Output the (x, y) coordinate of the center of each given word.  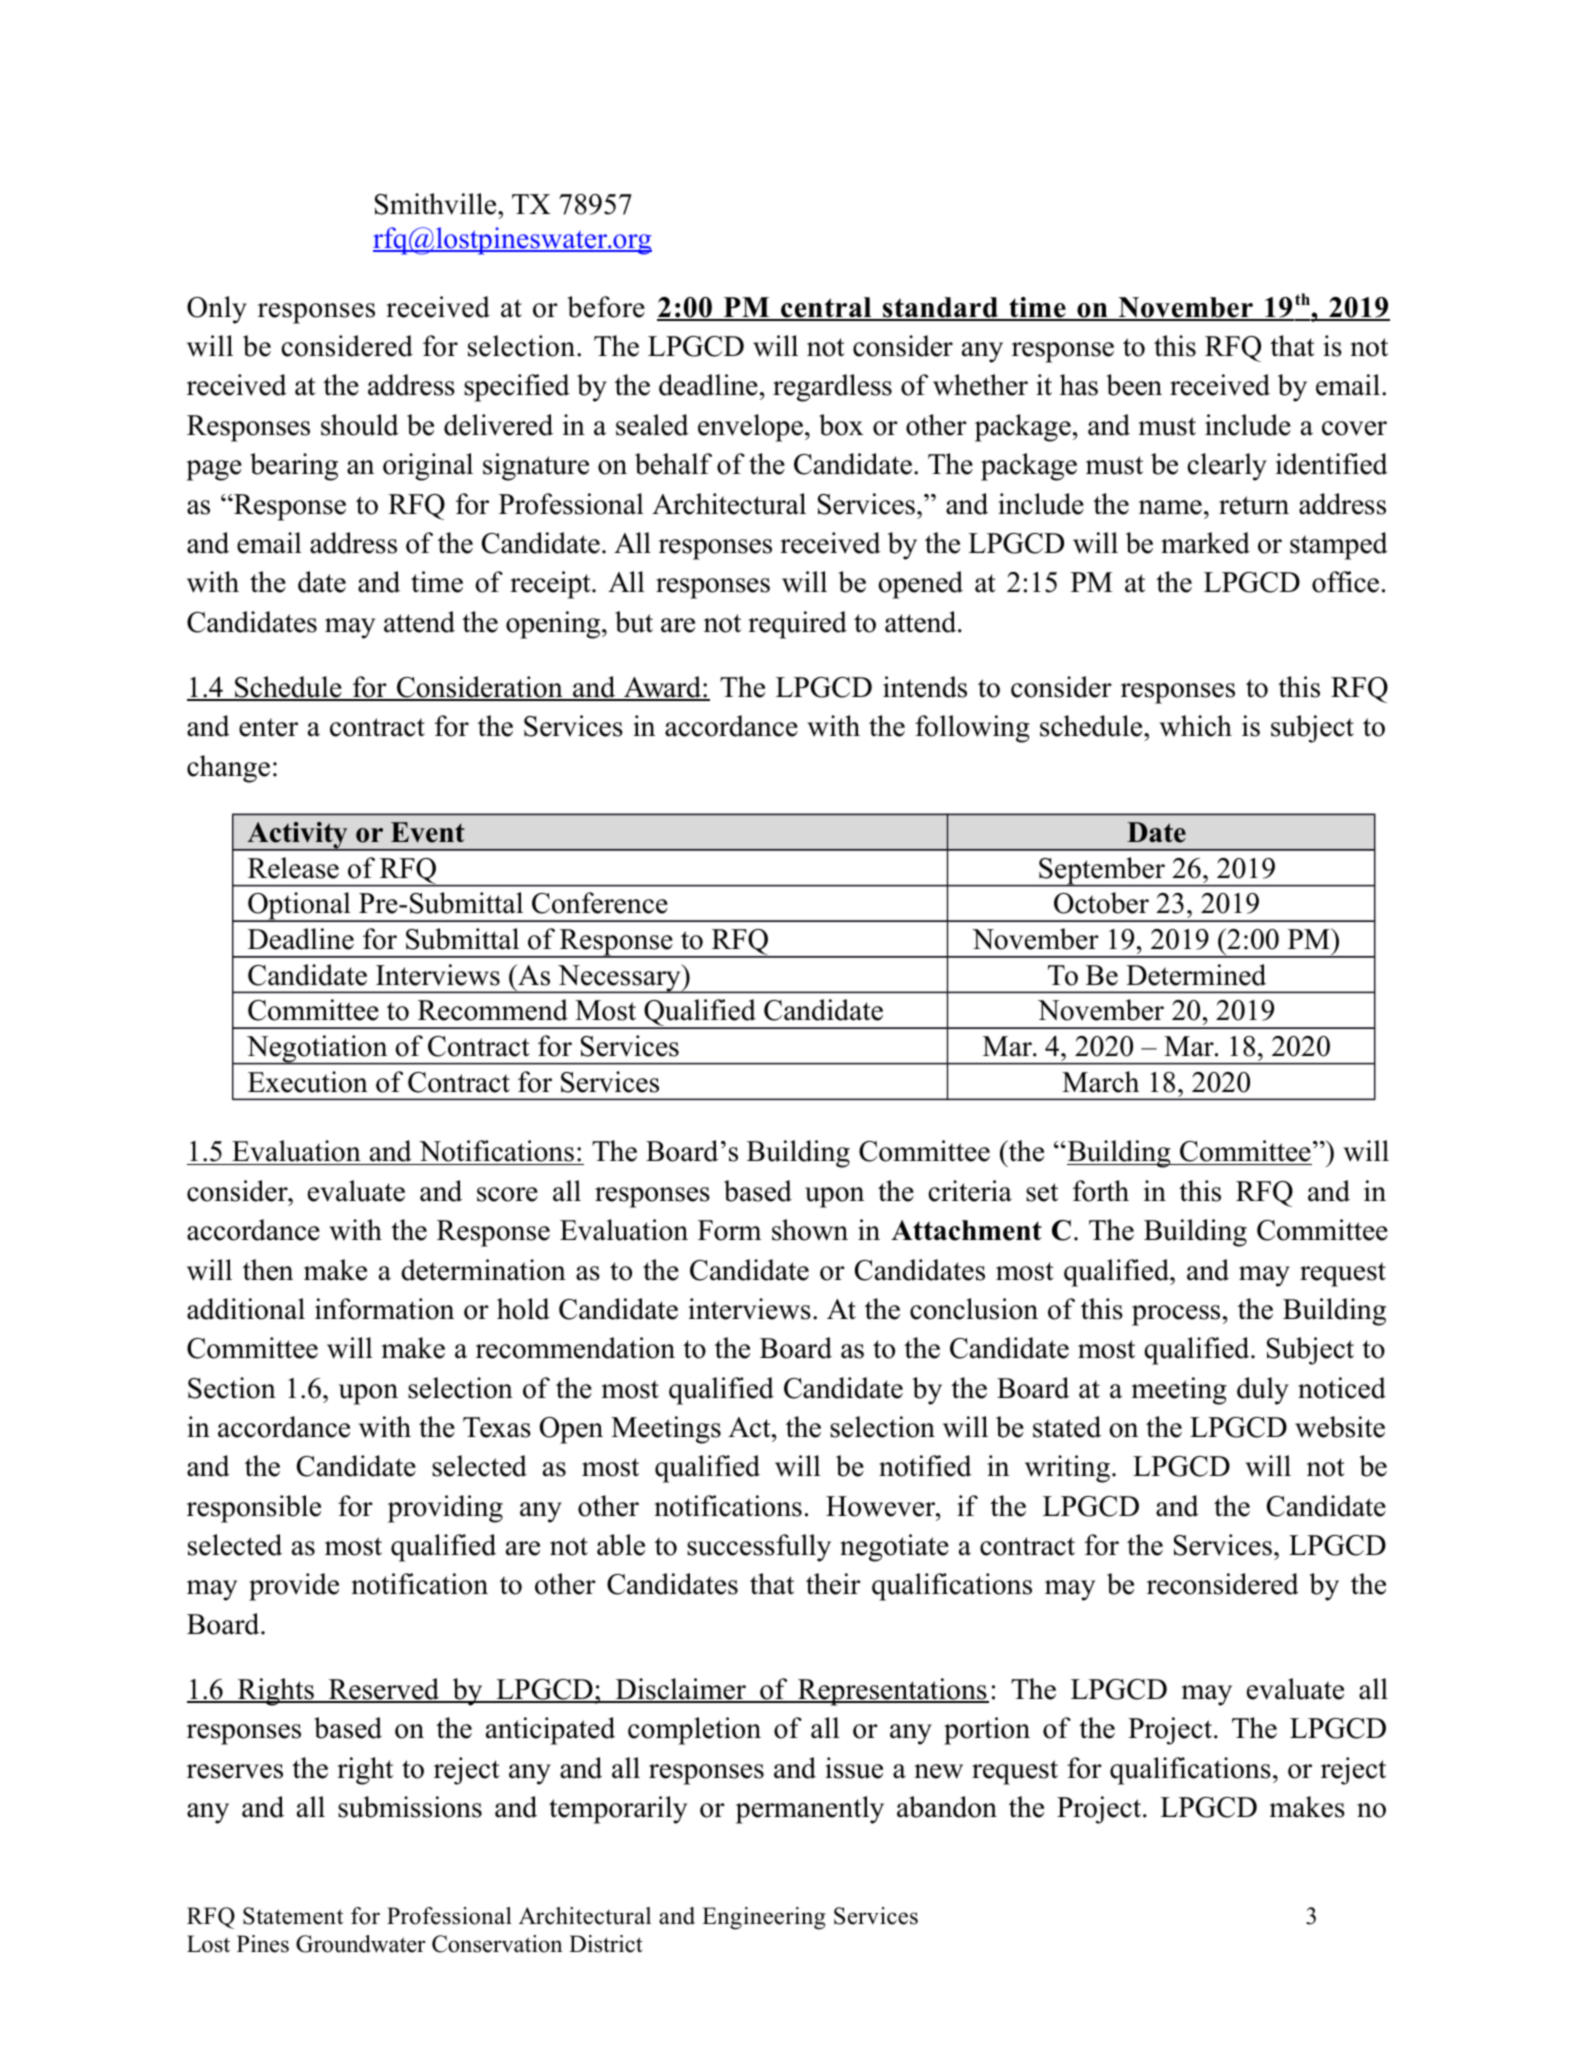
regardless (832, 388)
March (1100, 1082)
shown (810, 1230)
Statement (293, 1916)
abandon (947, 1807)
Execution (308, 1082)
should (360, 425)
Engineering (763, 1918)
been (1134, 385)
